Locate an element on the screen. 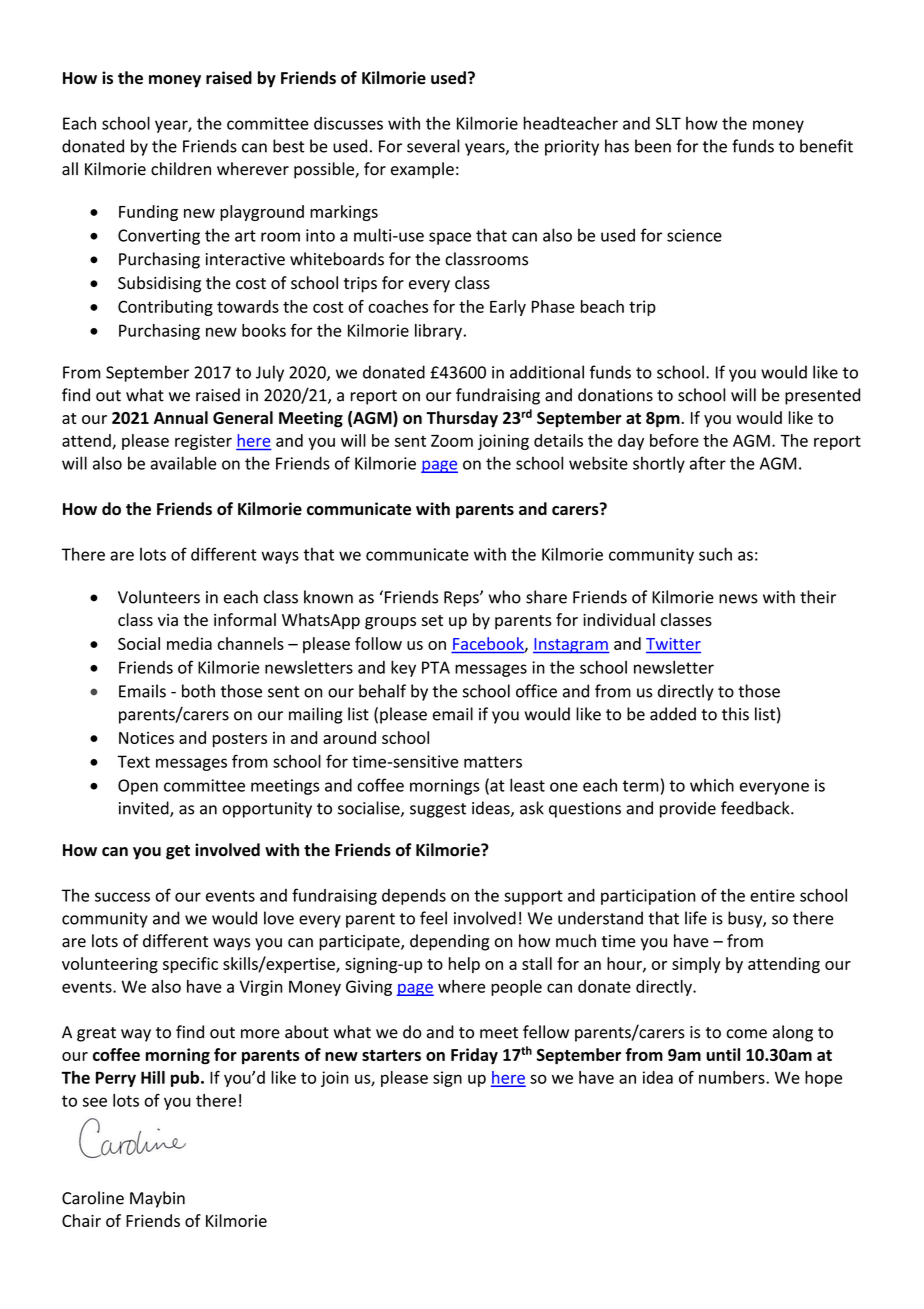 Image resolution: width=924 pixels, height=1309 pixels. SLT is located at coordinates (668, 123).
